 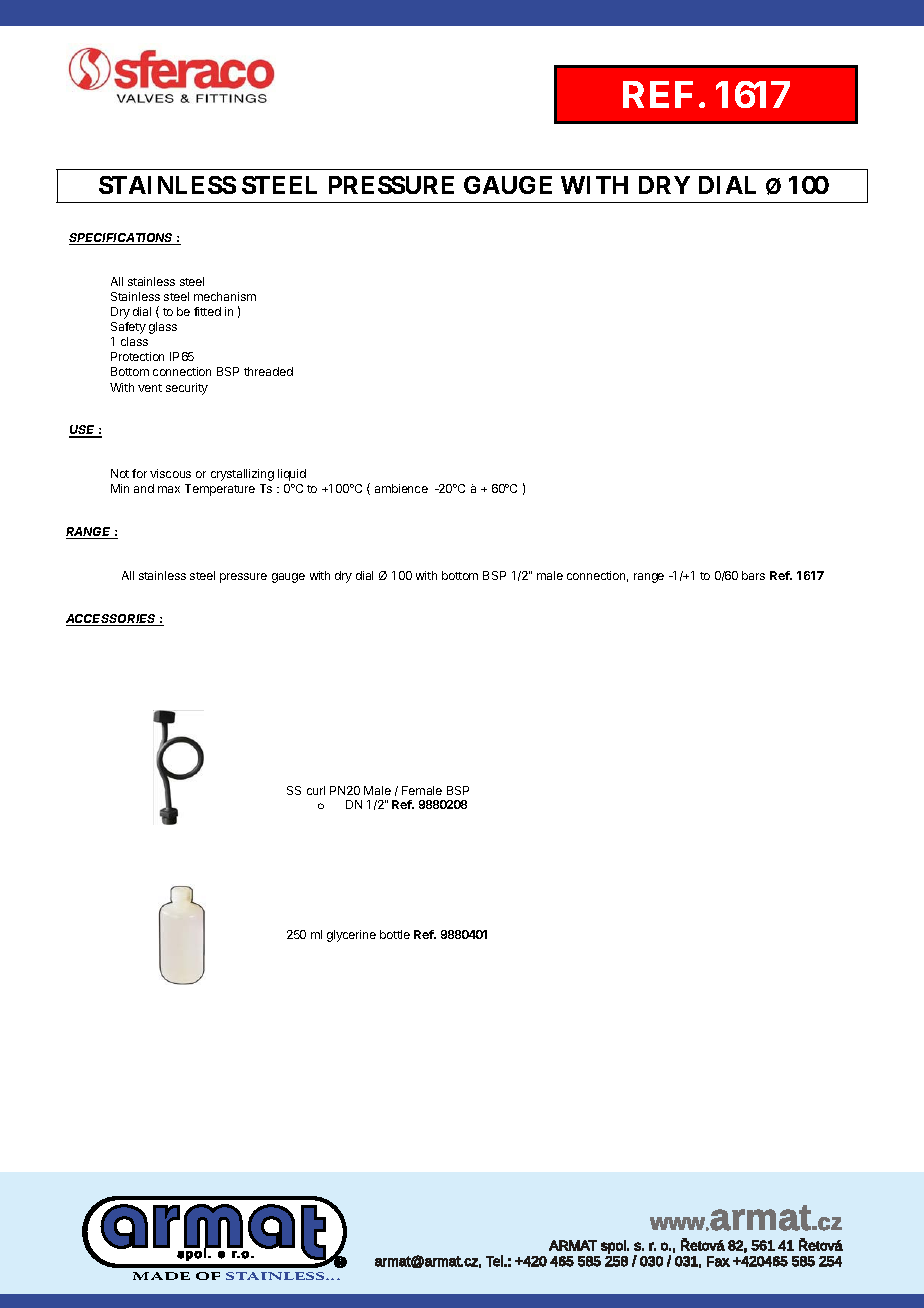 What do you see at coordinates (225, 296) in the document?
I see `mechanism` at bounding box center [225, 296].
